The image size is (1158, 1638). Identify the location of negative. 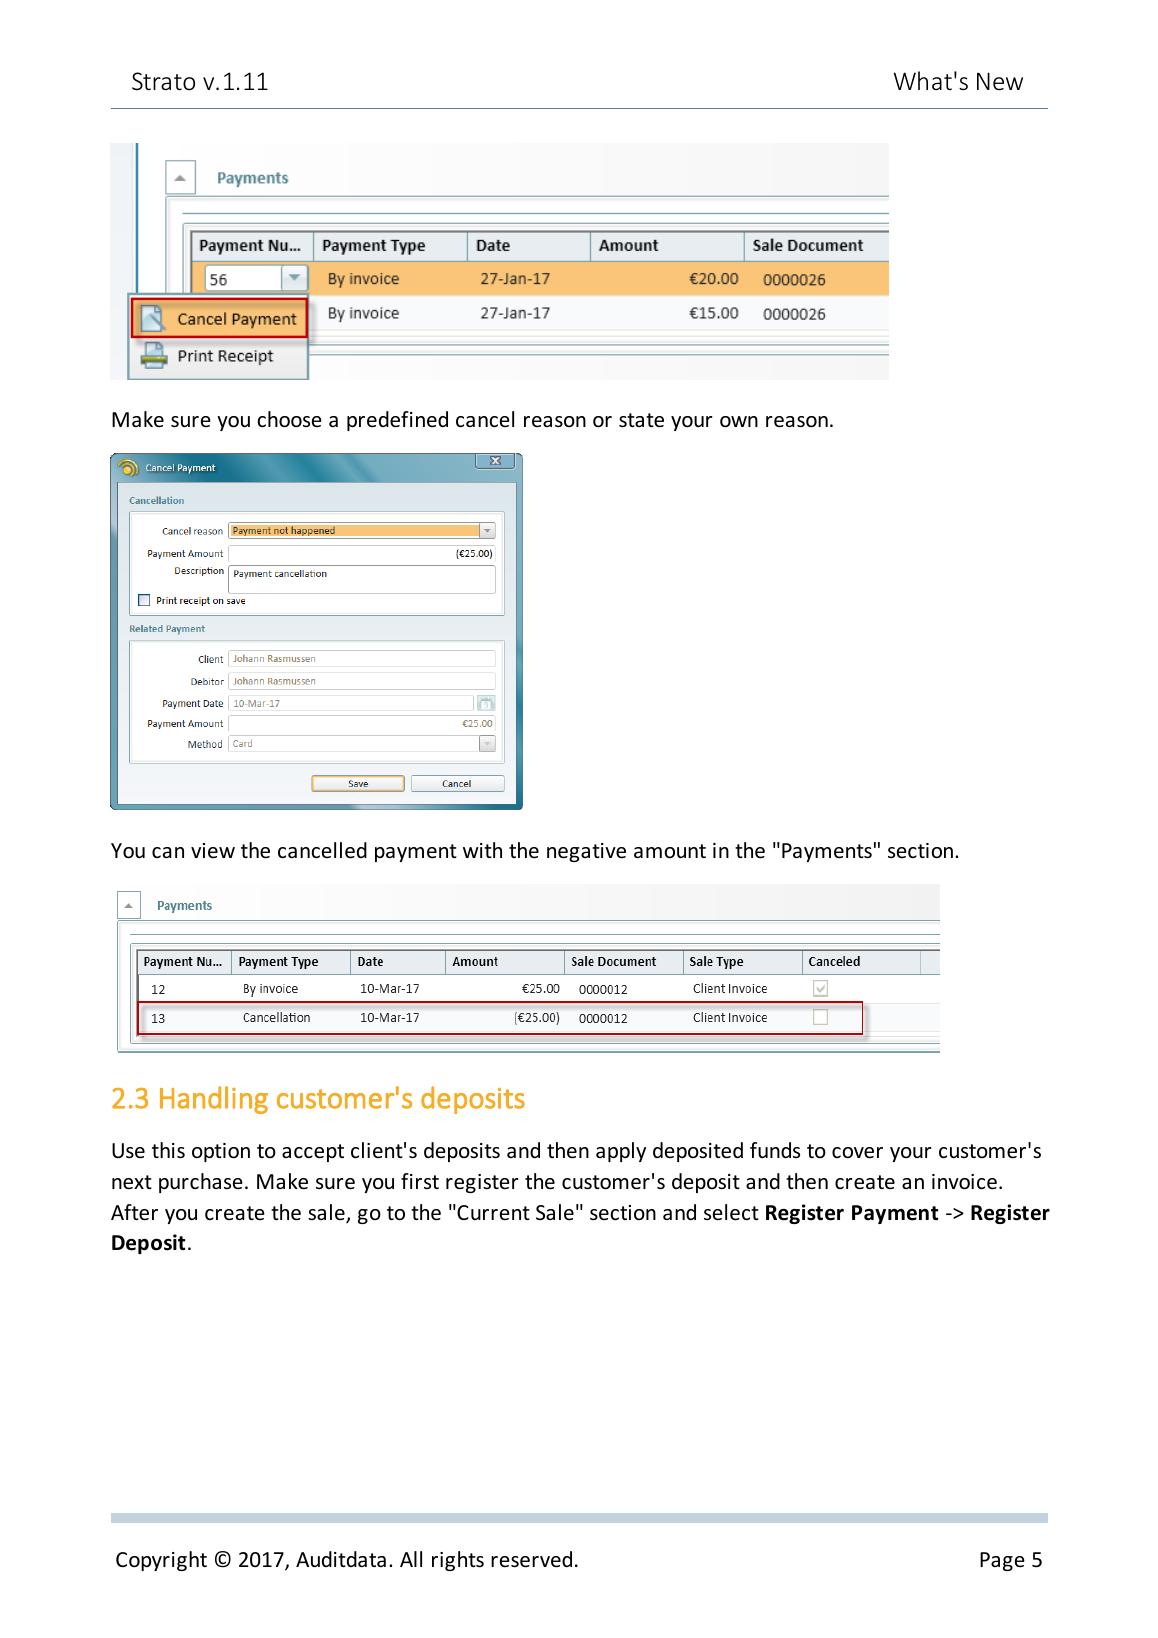
(586, 852).
